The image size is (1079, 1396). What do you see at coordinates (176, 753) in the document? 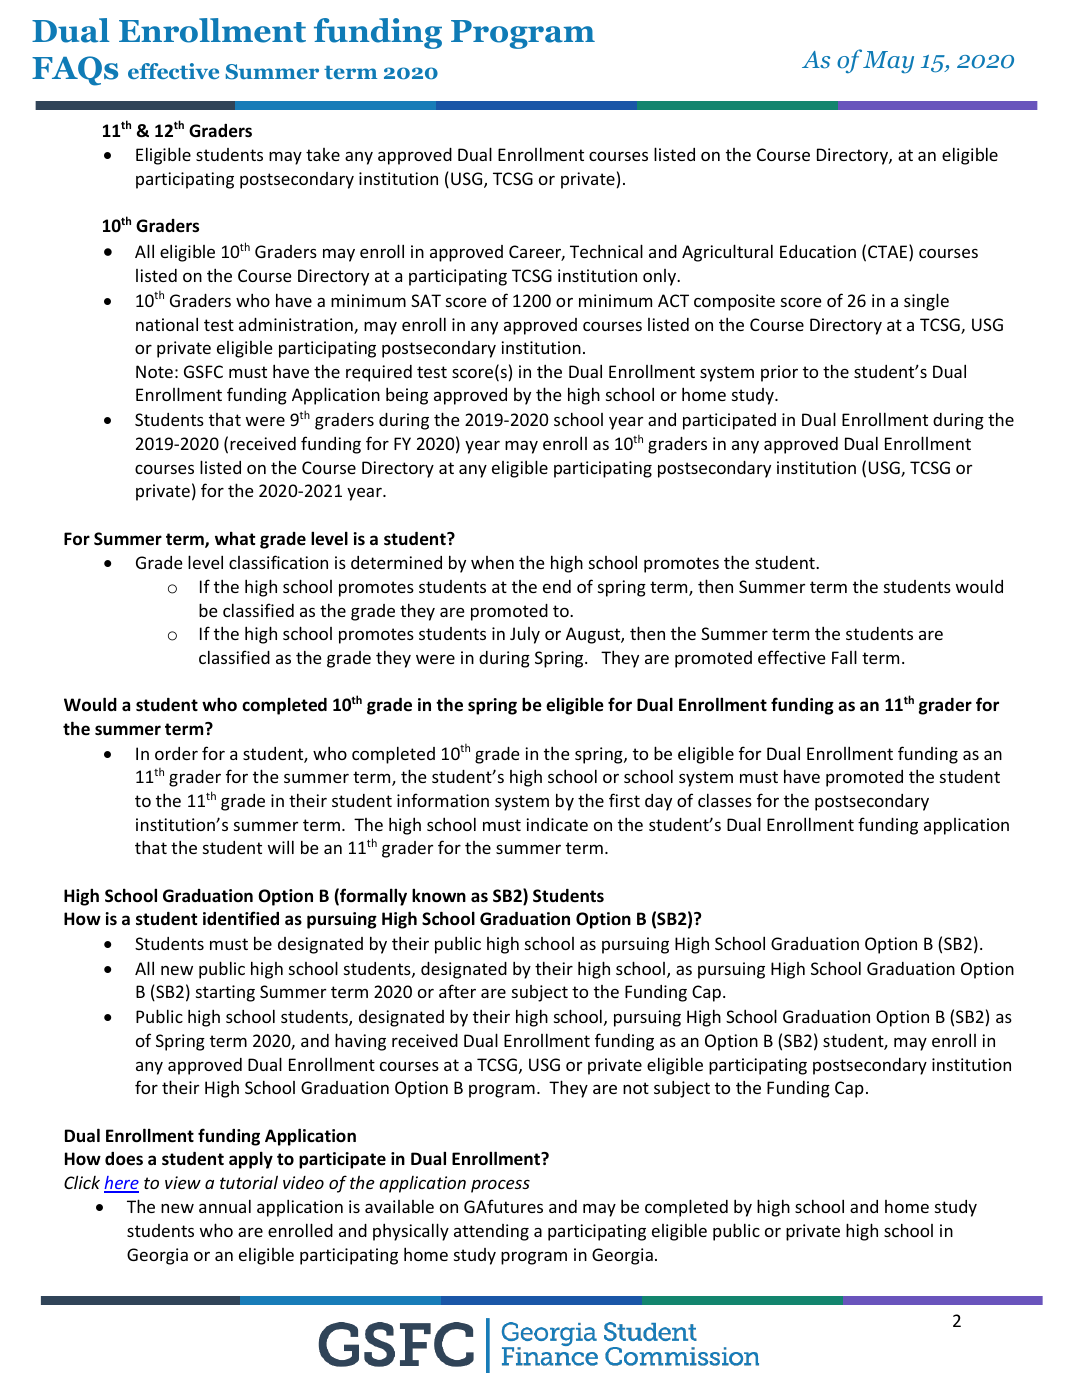
I see `order` at bounding box center [176, 753].
